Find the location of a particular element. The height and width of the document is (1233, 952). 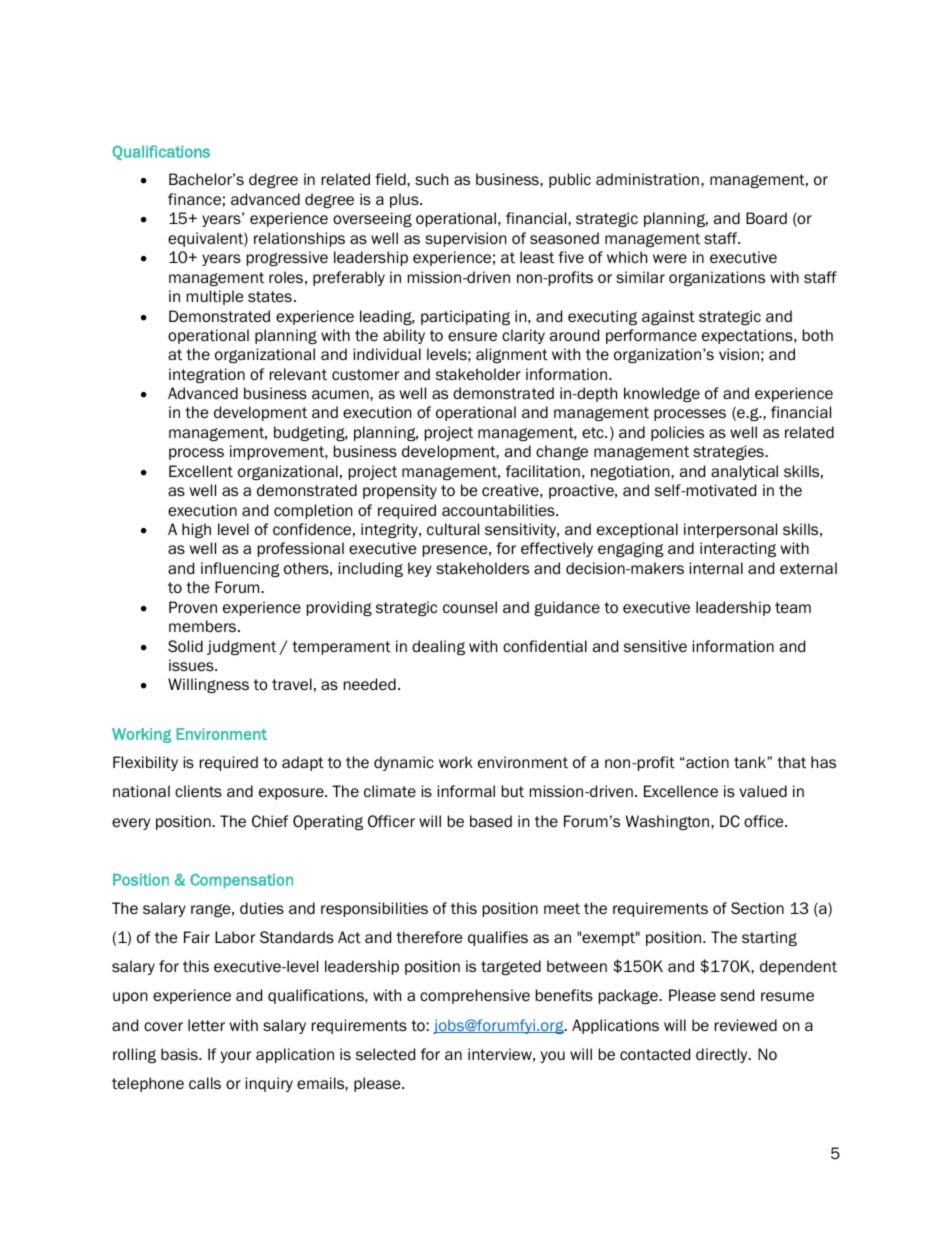

Board is located at coordinates (766, 218).
